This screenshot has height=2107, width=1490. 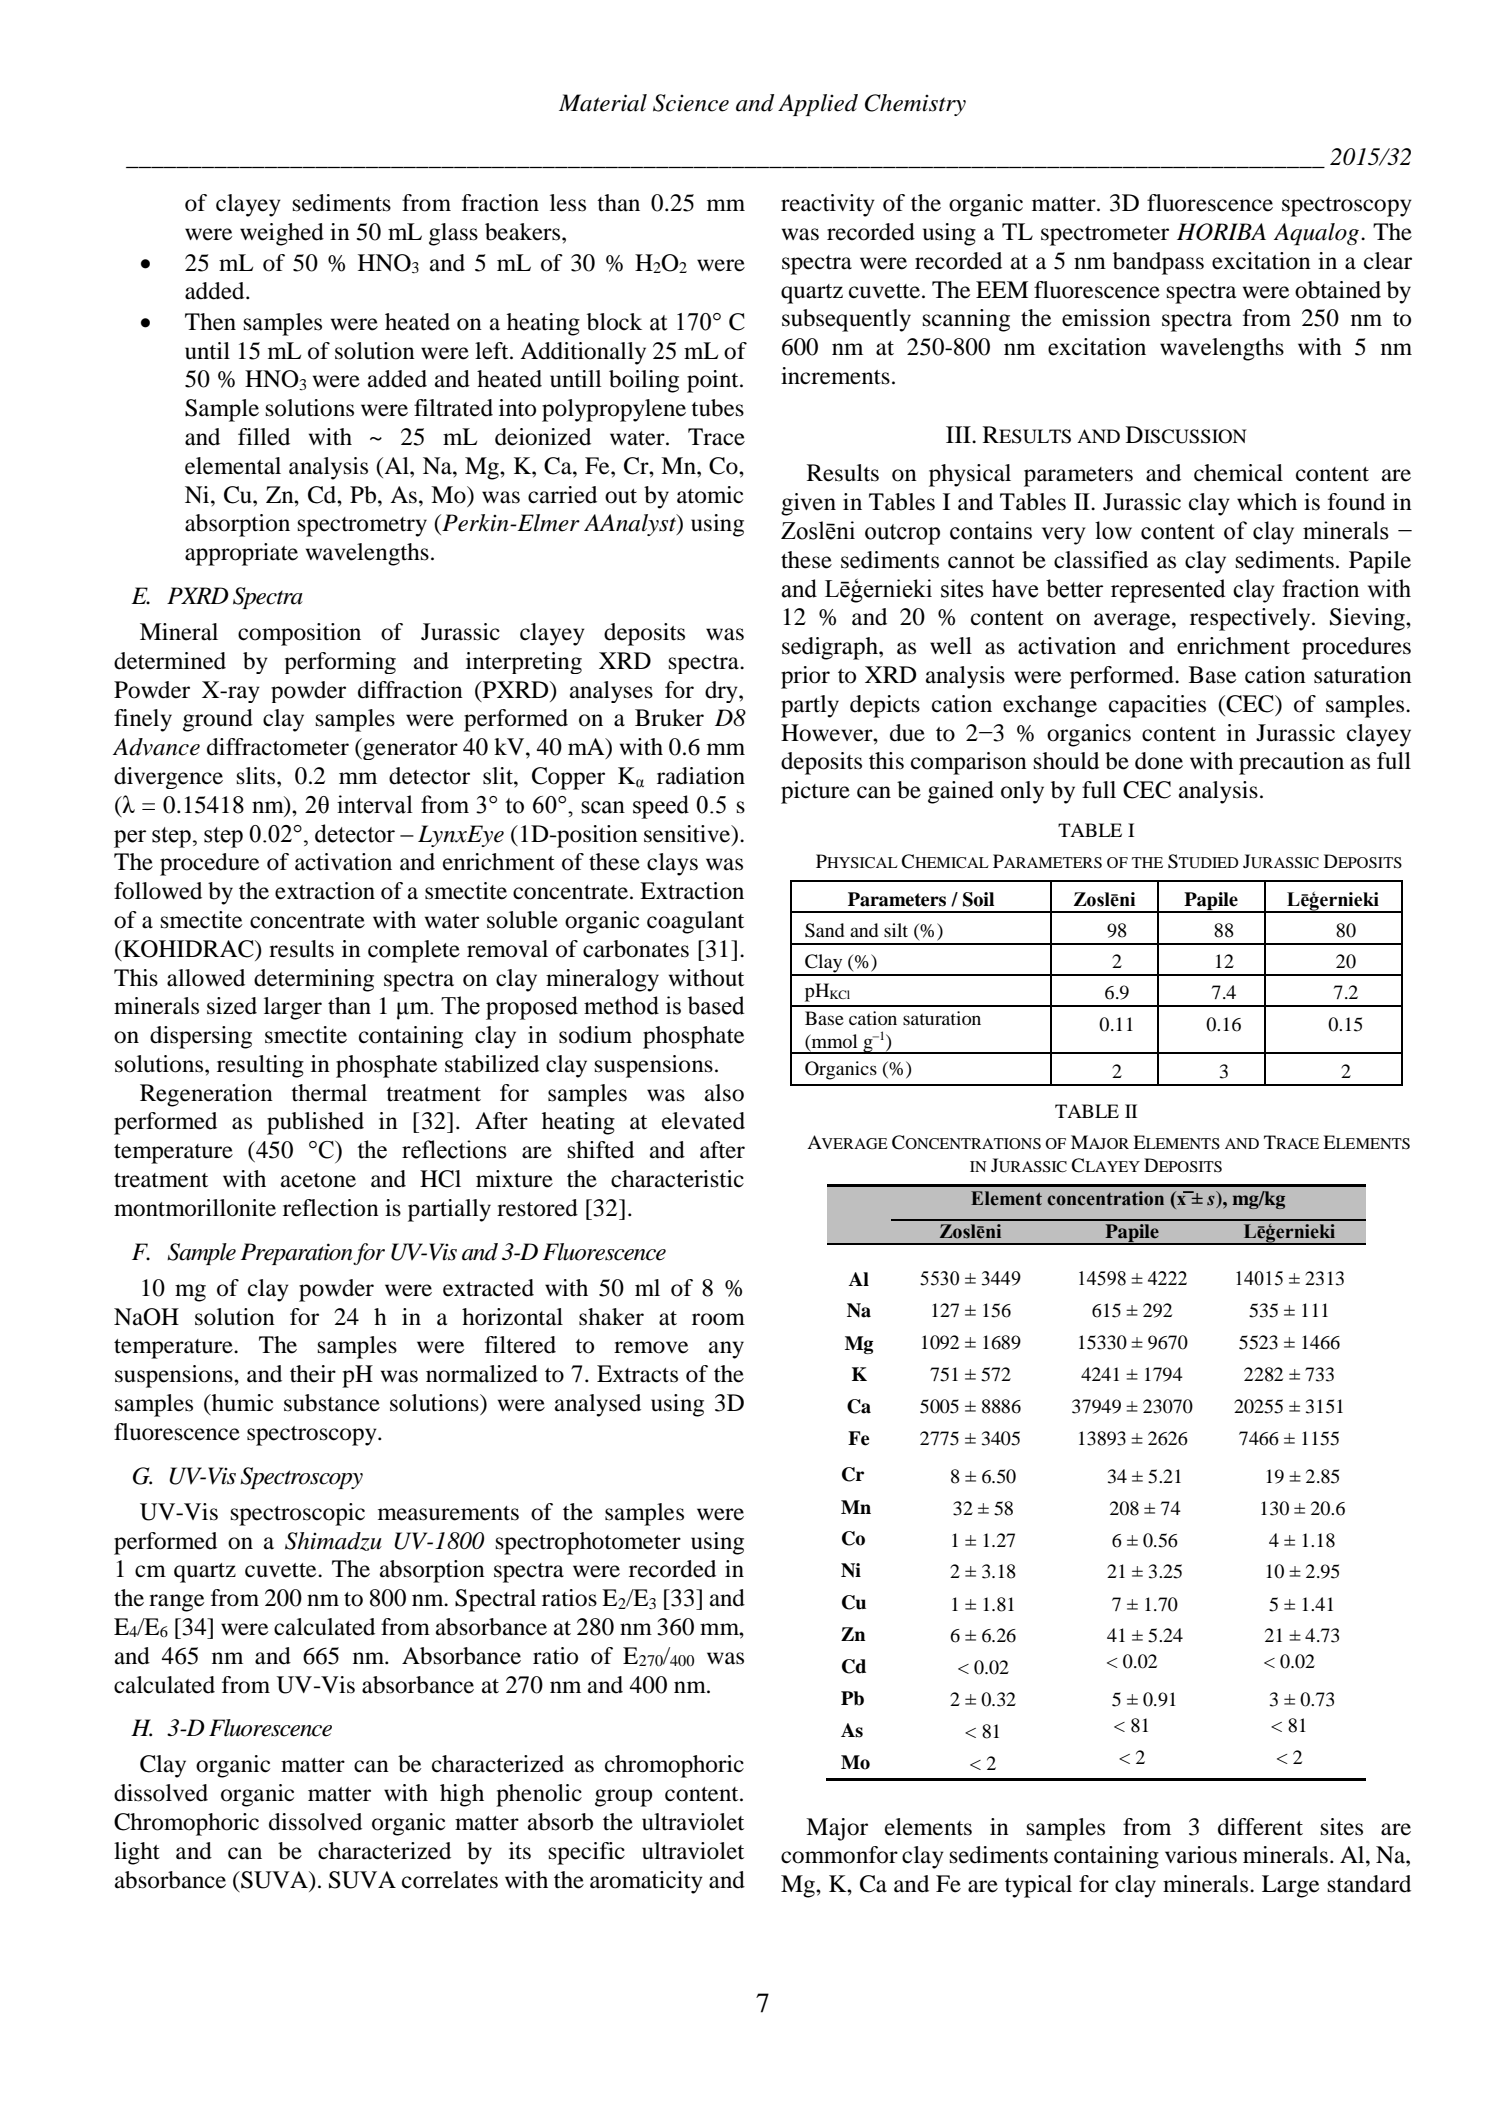 What do you see at coordinates (1158, 263) in the screenshot?
I see `bandpass` at bounding box center [1158, 263].
